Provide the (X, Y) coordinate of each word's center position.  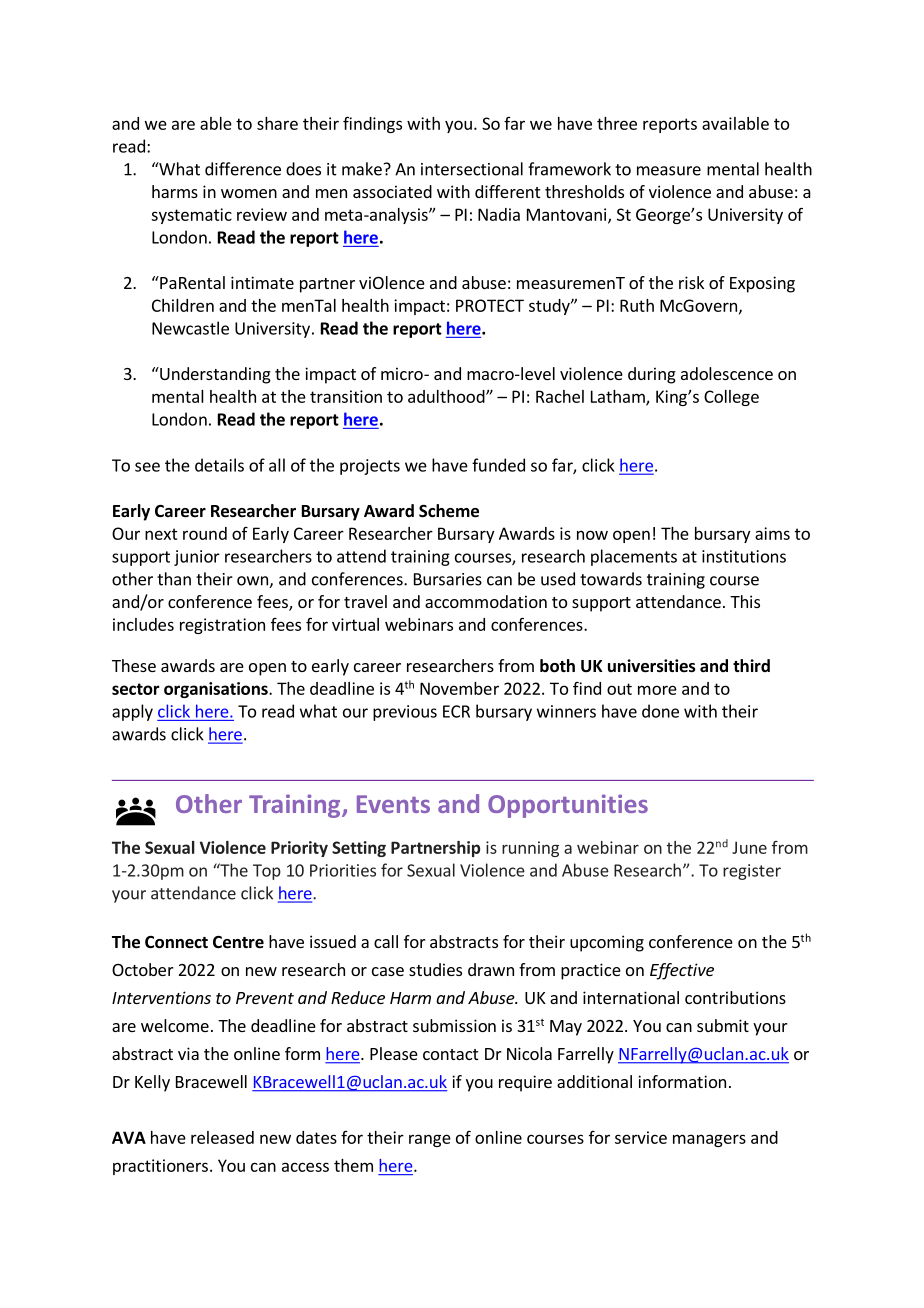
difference (243, 169)
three (617, 123)
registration (222, 626)
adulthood (447, 396)
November (459, 688)
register (752, 872)
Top (267, 872)
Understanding (214, 375)
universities (652, 666)
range (430, 1140)
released (222, 1137)
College (731, 398)
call (386, 941)
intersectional (472, 169)
